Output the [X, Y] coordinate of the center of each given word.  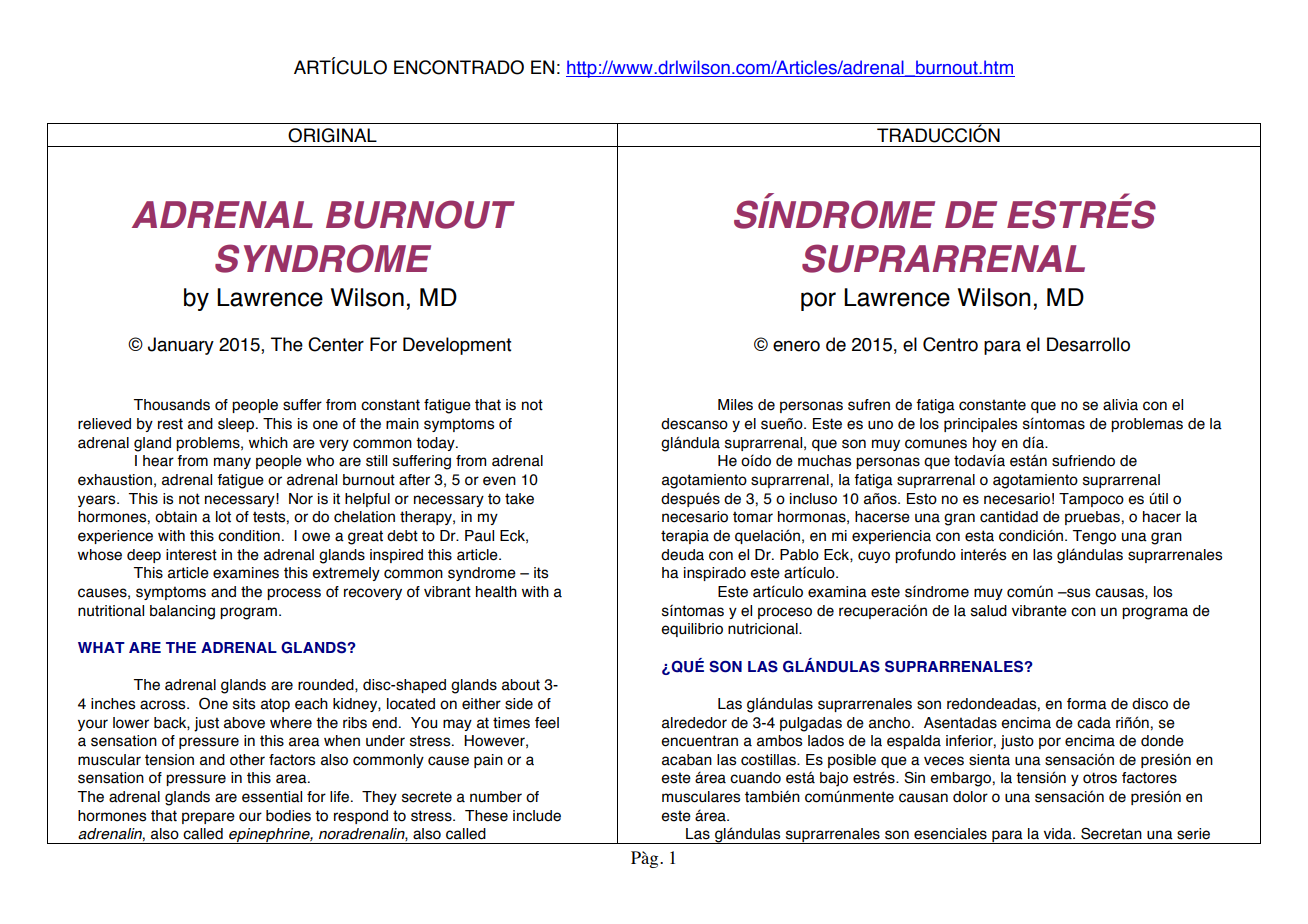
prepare [208, 818]
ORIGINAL [332, 135]
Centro [950, 344]
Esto [922, 499]
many [232, 463]
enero [796, 346]
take [519, 499]
